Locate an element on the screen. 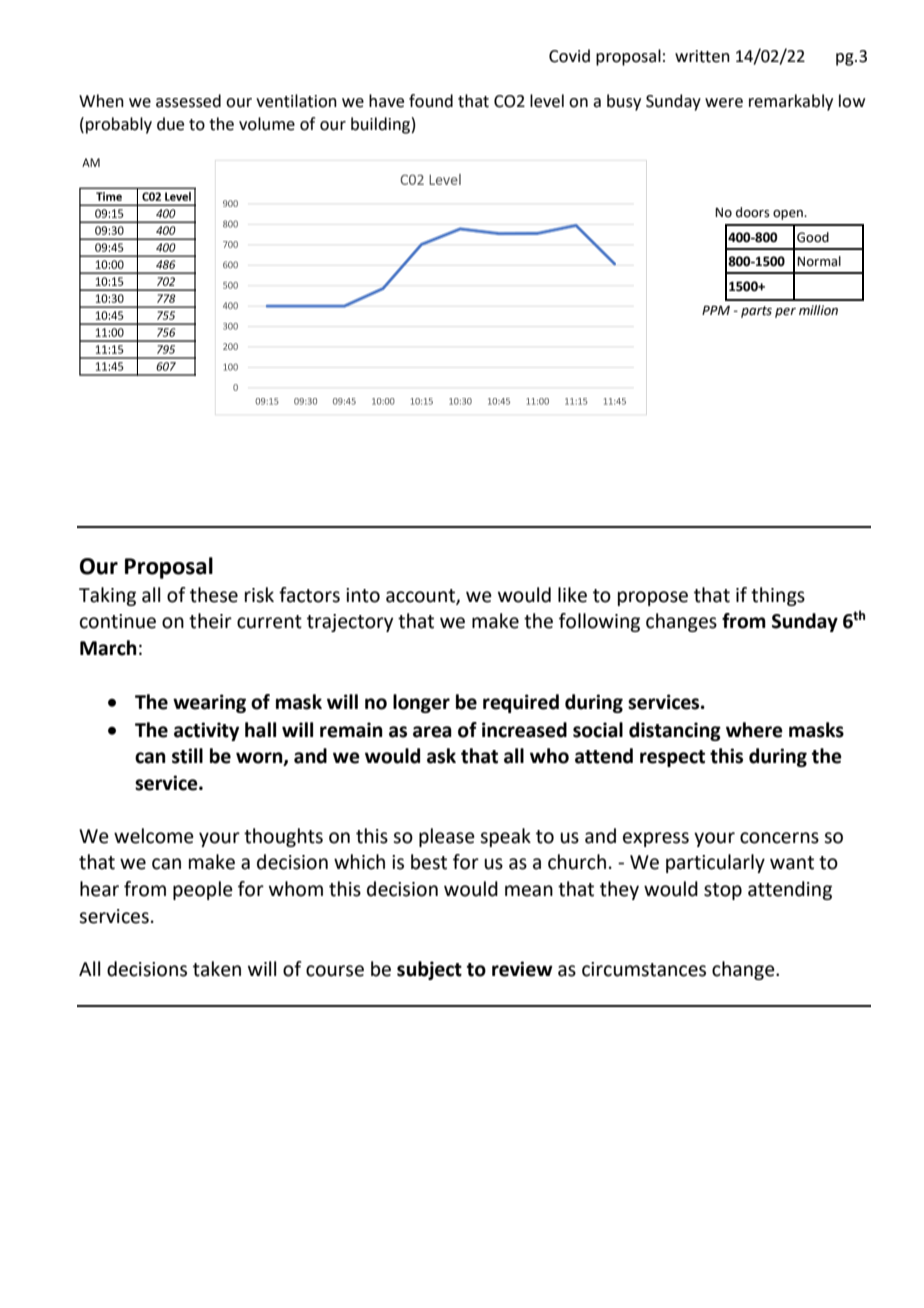 The height and width of the screenshot is (1308, 924). assessed is located at coordinates (188, 101).
